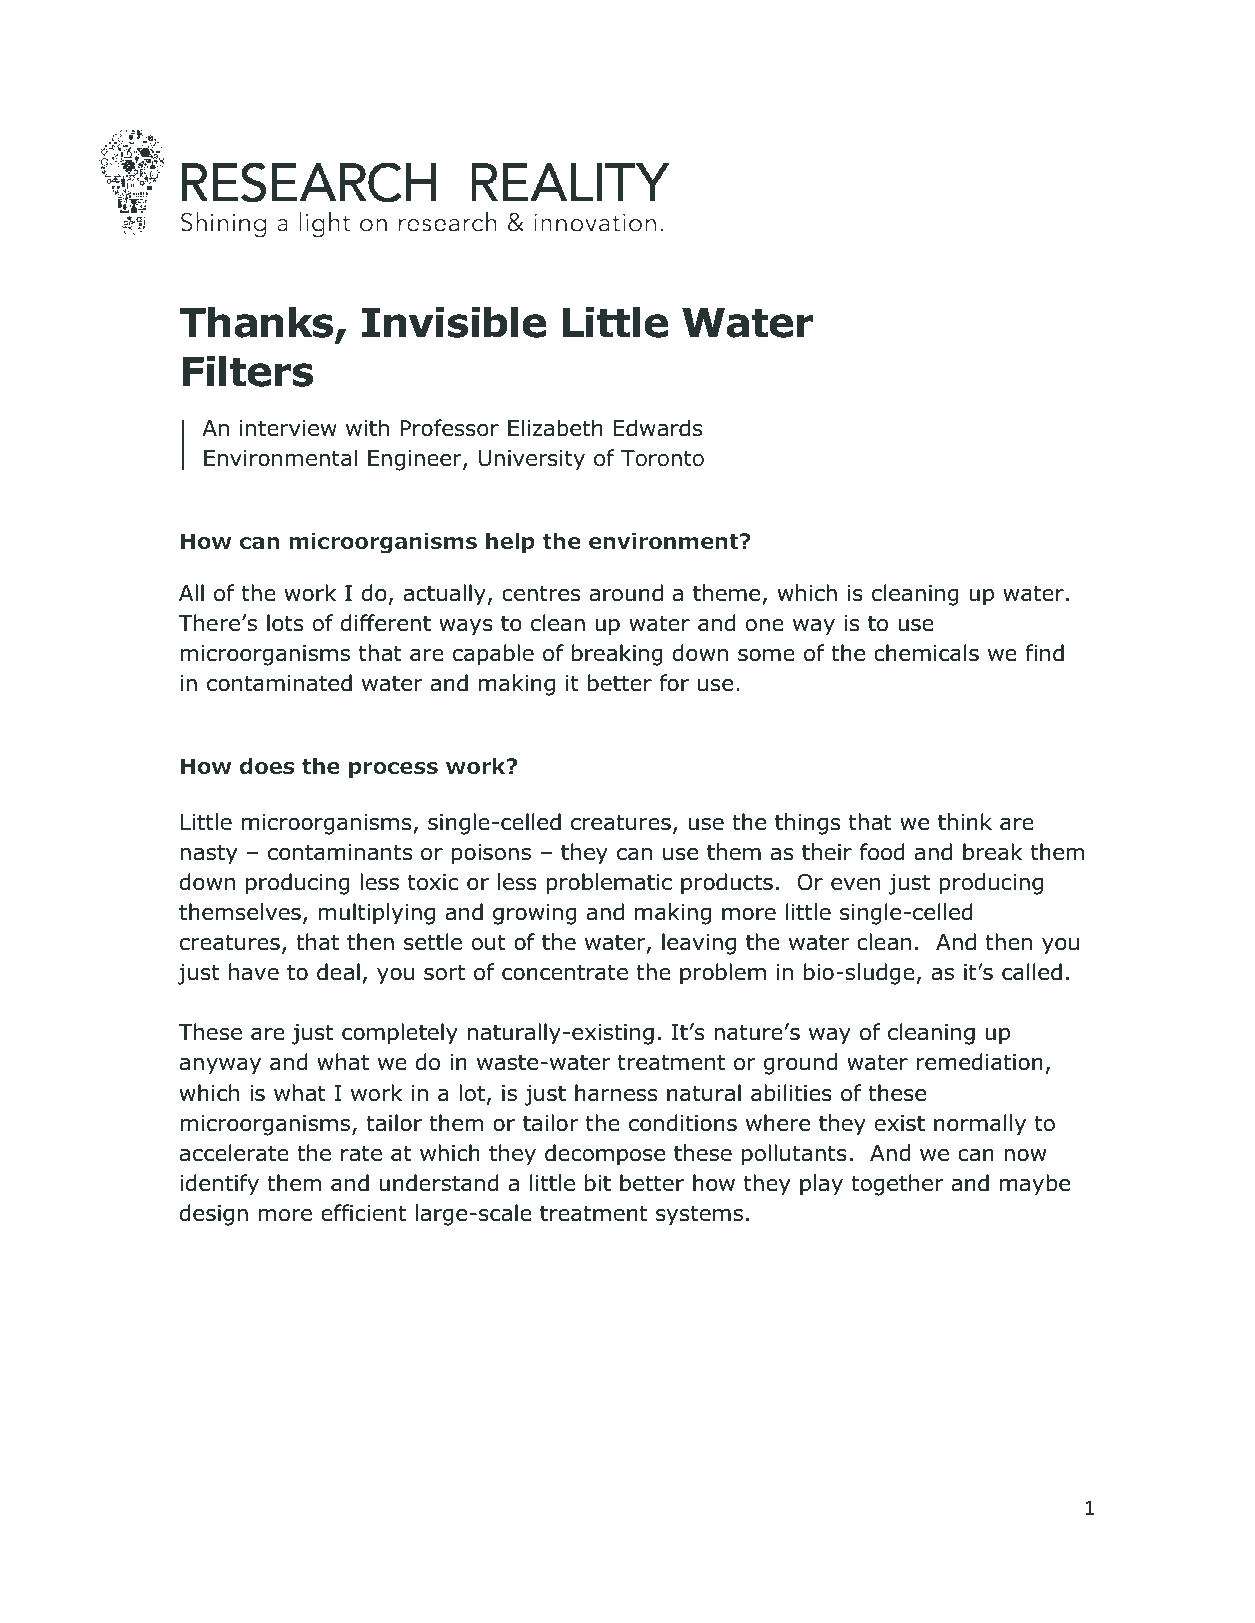  What do you see at coordinates (598, 1183) in the document?
I see `bit` at bounding box center [598, 1183].
